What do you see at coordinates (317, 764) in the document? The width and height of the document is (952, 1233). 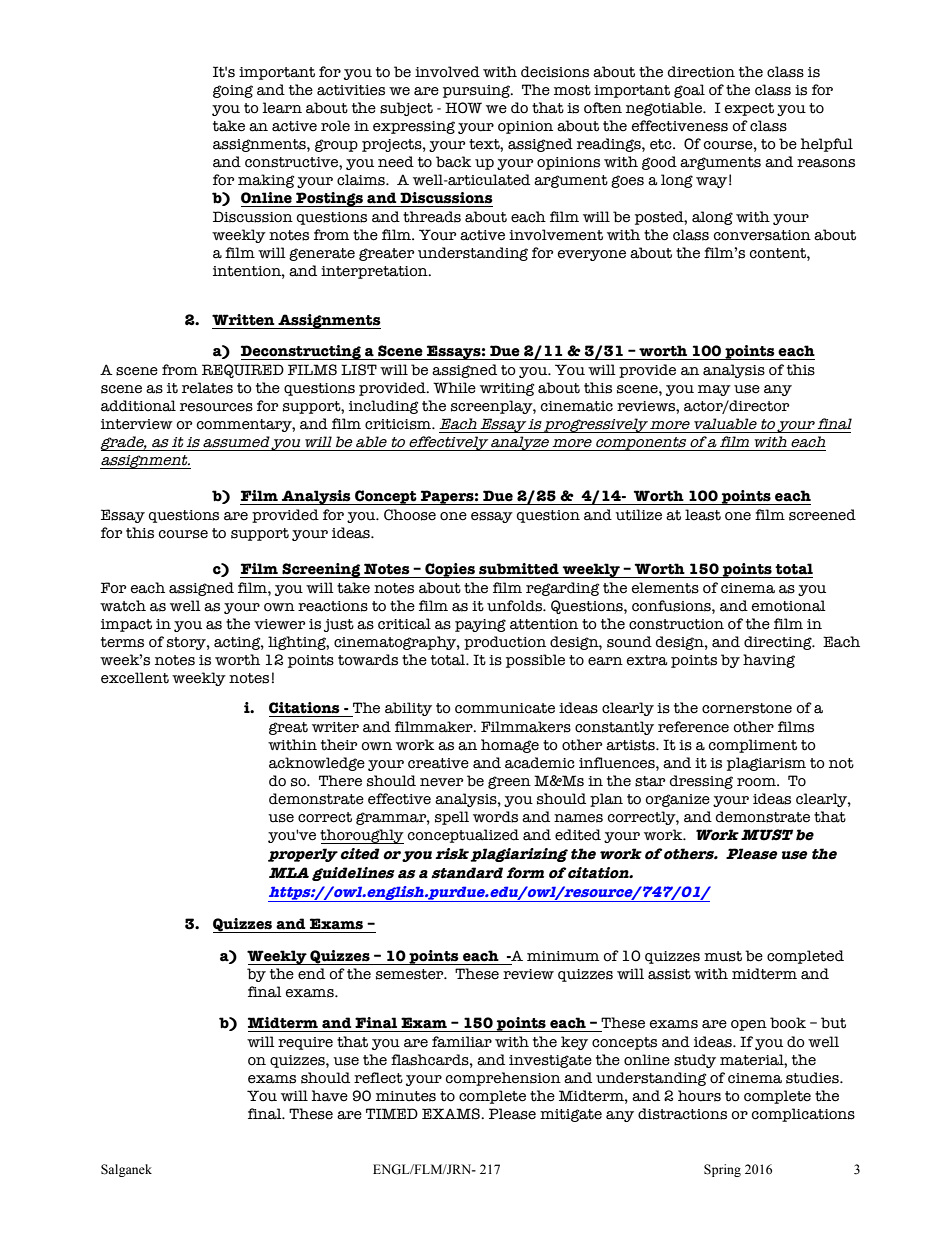 I see `acknowledge` at bounding box center [317, 764].
